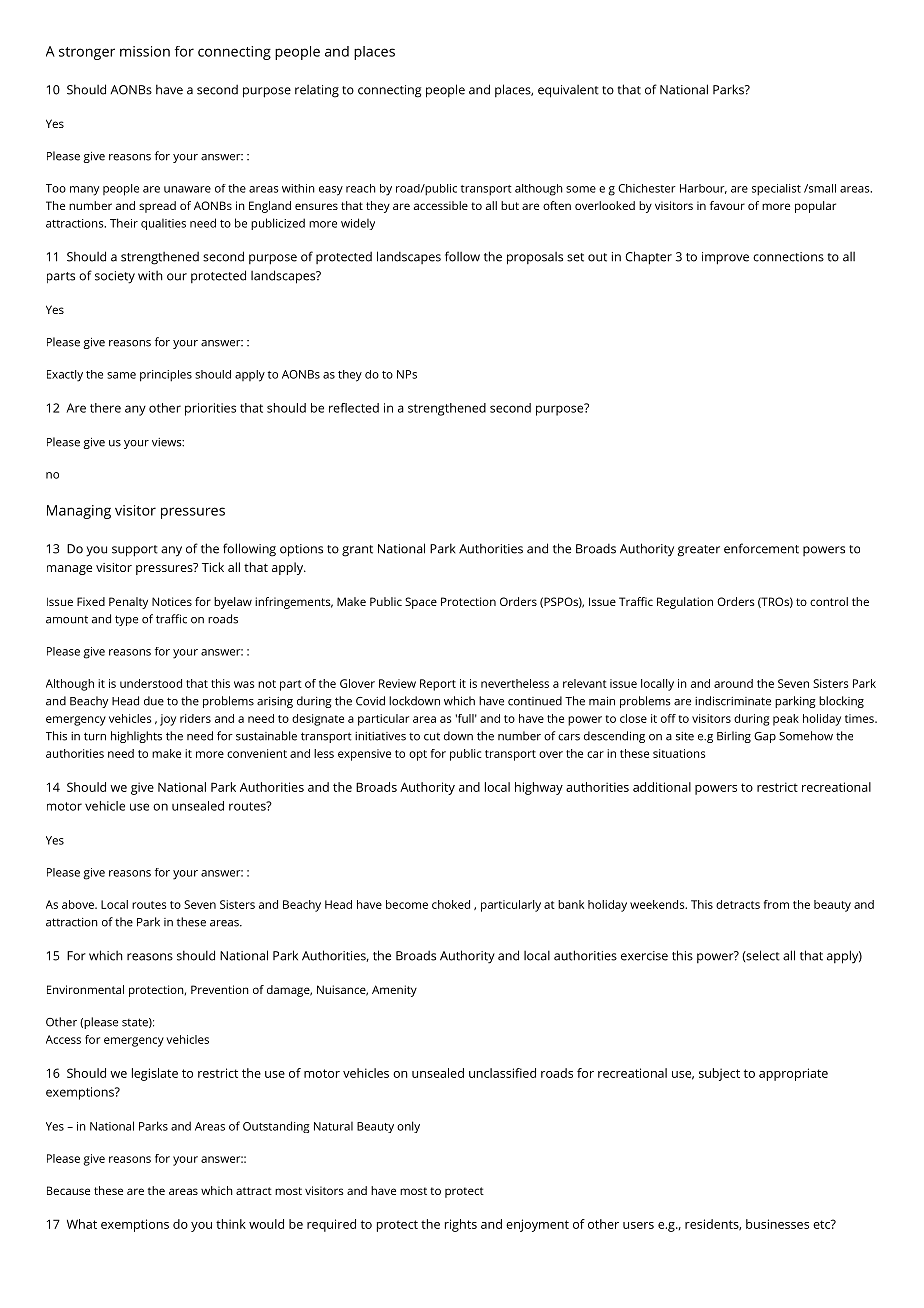 This screenshot has height=1308, width=924. Describe the element at coordinates (733, 683) in the screenshot. I see `around` at that location.
